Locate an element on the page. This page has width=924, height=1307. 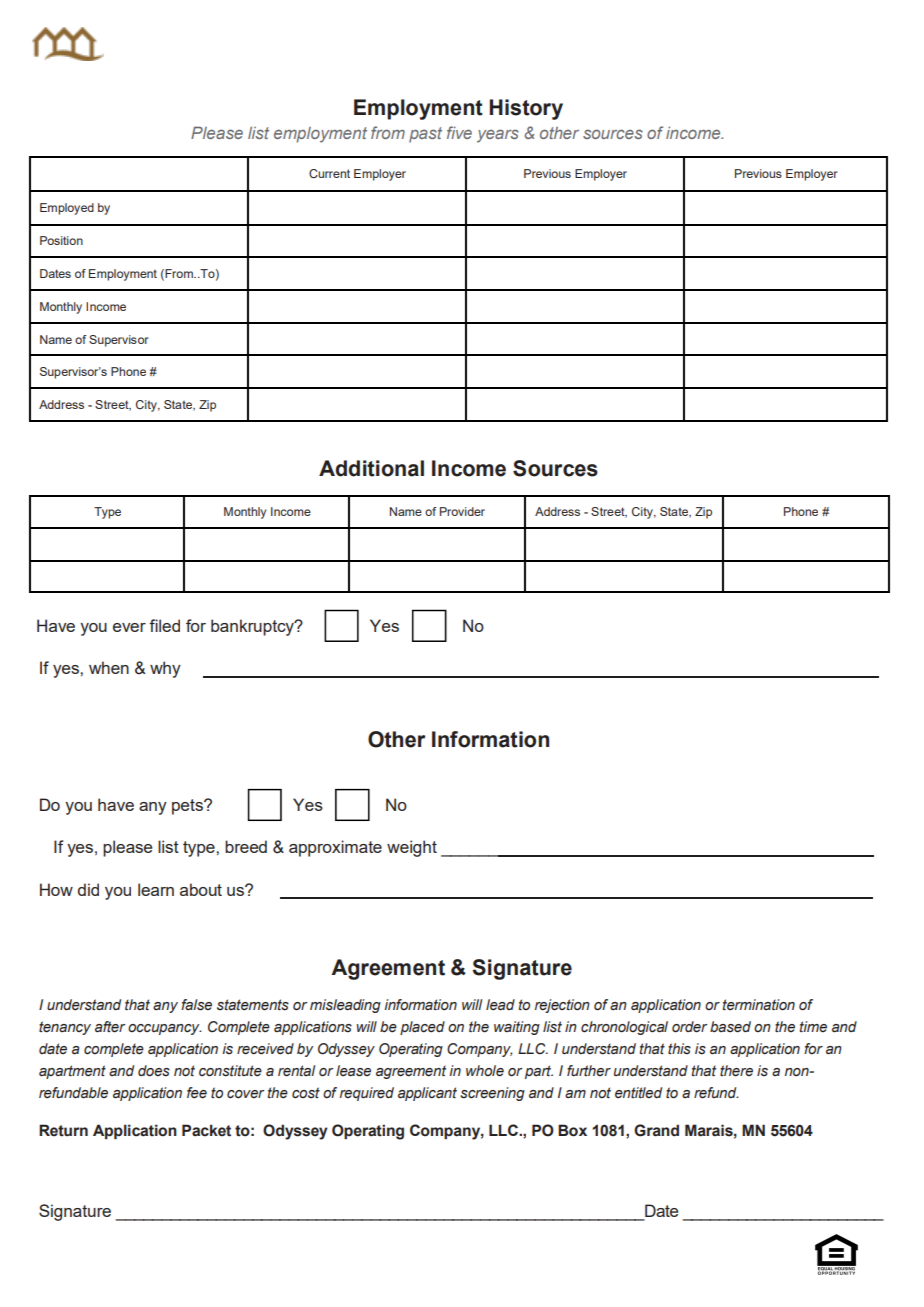
History is located at coordinates (526, 109).
